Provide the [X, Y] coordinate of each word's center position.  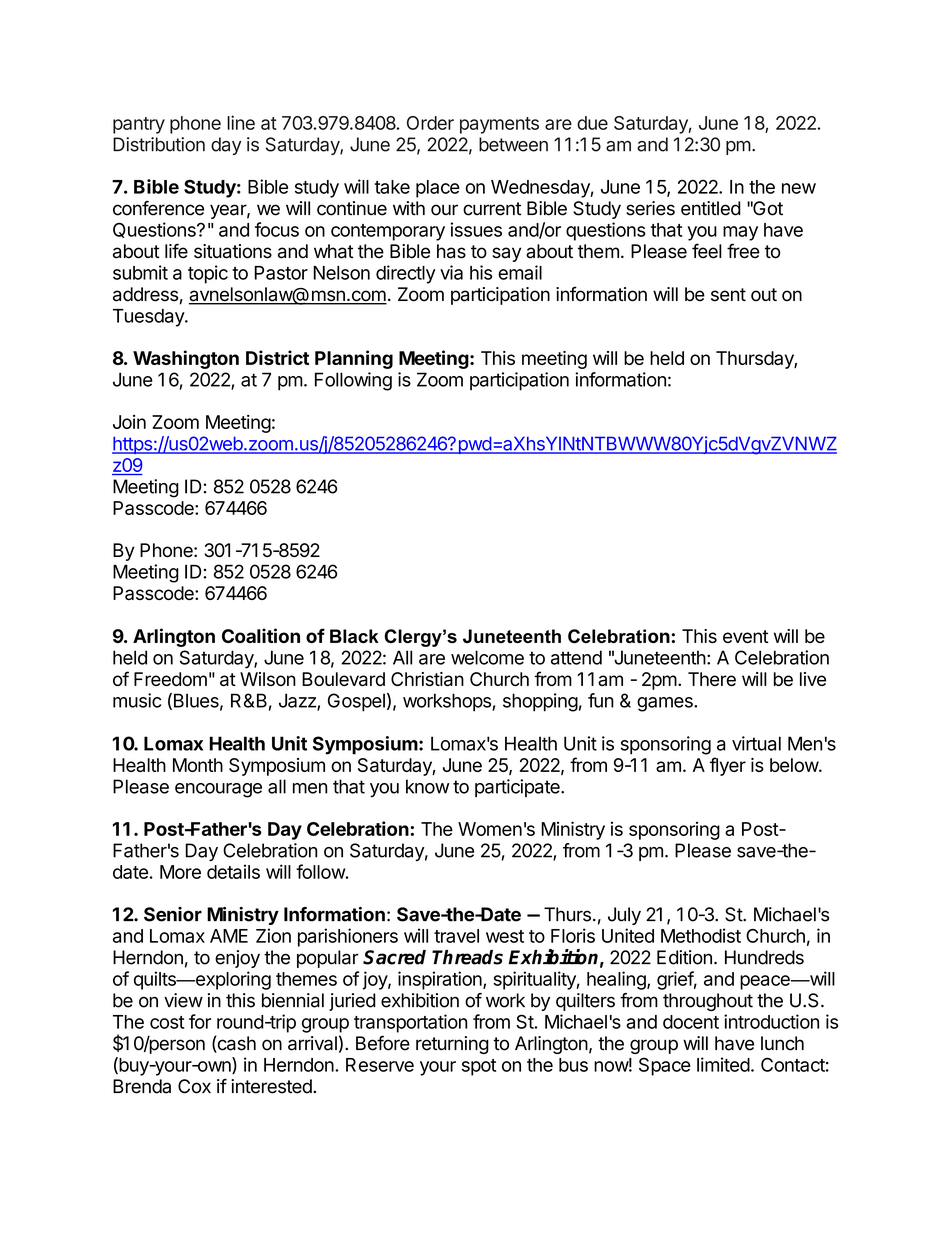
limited [723, 1064]
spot [479, 1067]
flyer [728, 766]
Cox [194, 1086]
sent [728, 295]
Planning [354, 359]
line [241, 122]
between [513, 144]
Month [198, 765]
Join [129, 422]
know [427, 786]
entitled [711, 208]
